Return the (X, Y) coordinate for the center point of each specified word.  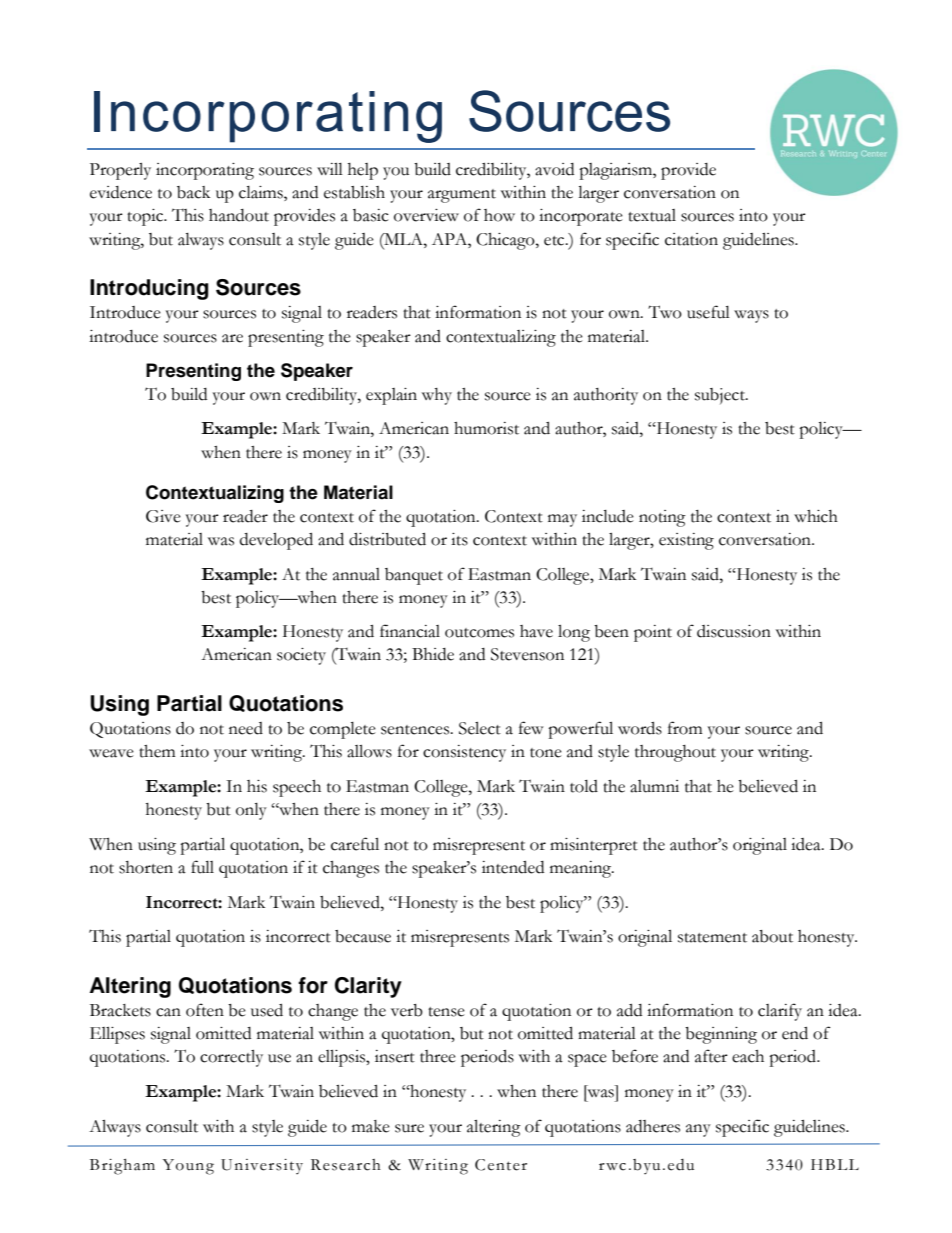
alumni (654, 786)
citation (691, 239)
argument (462, 196)
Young (188, 1167)
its (459, 539)
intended (513, 867)
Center (501, 1165)
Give (163, 516)
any (698, 1130)
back (193, 192)
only (251, 811)
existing (686, 541)
